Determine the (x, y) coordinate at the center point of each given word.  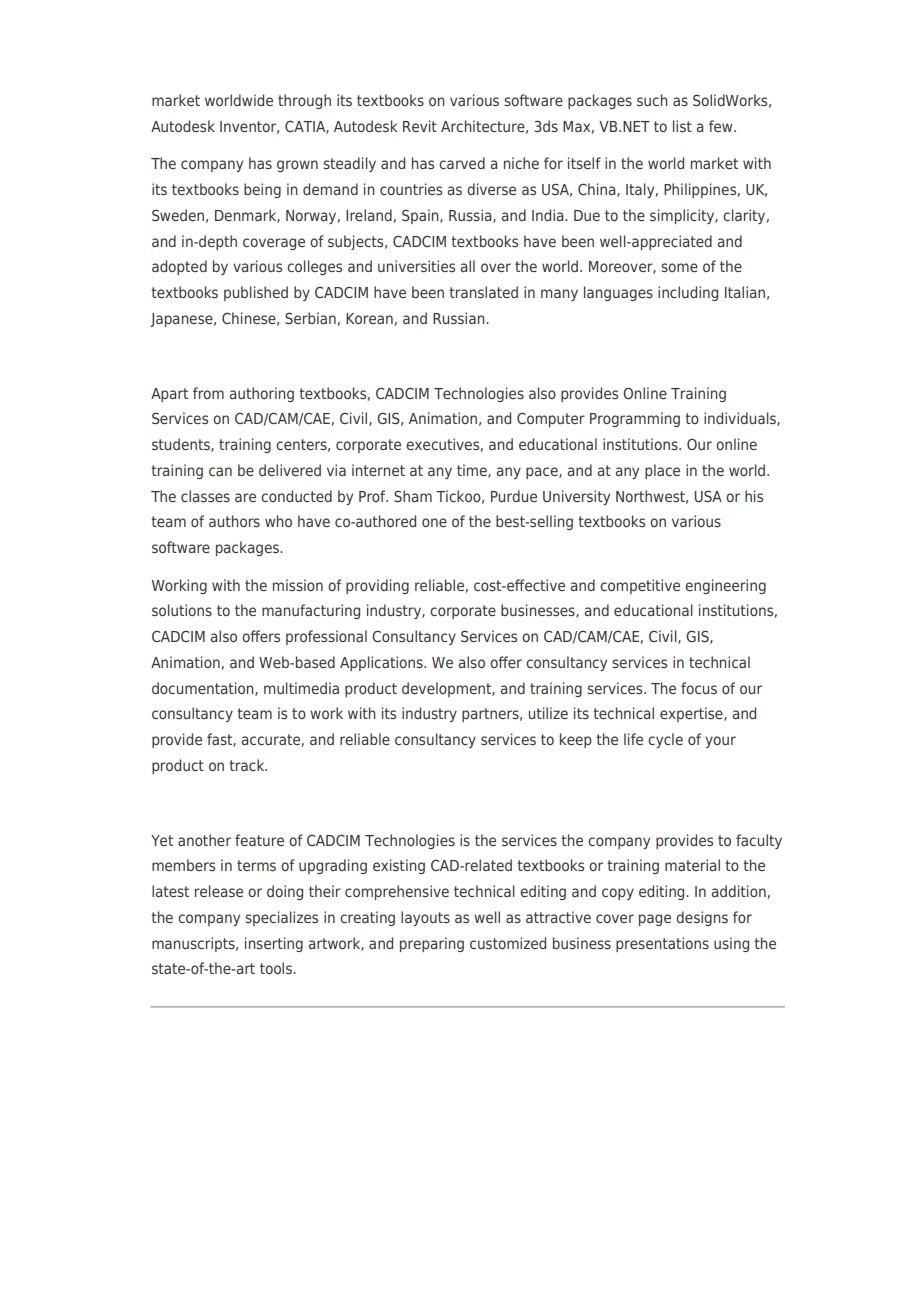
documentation (204, 689)
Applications (382, 663)
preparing (432, 944)
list (682, 126)
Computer (551, 419)
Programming (635, 419)
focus (699, 688)
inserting (274, 944)
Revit (420, 126)
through (304, 101)
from (208, 393)
